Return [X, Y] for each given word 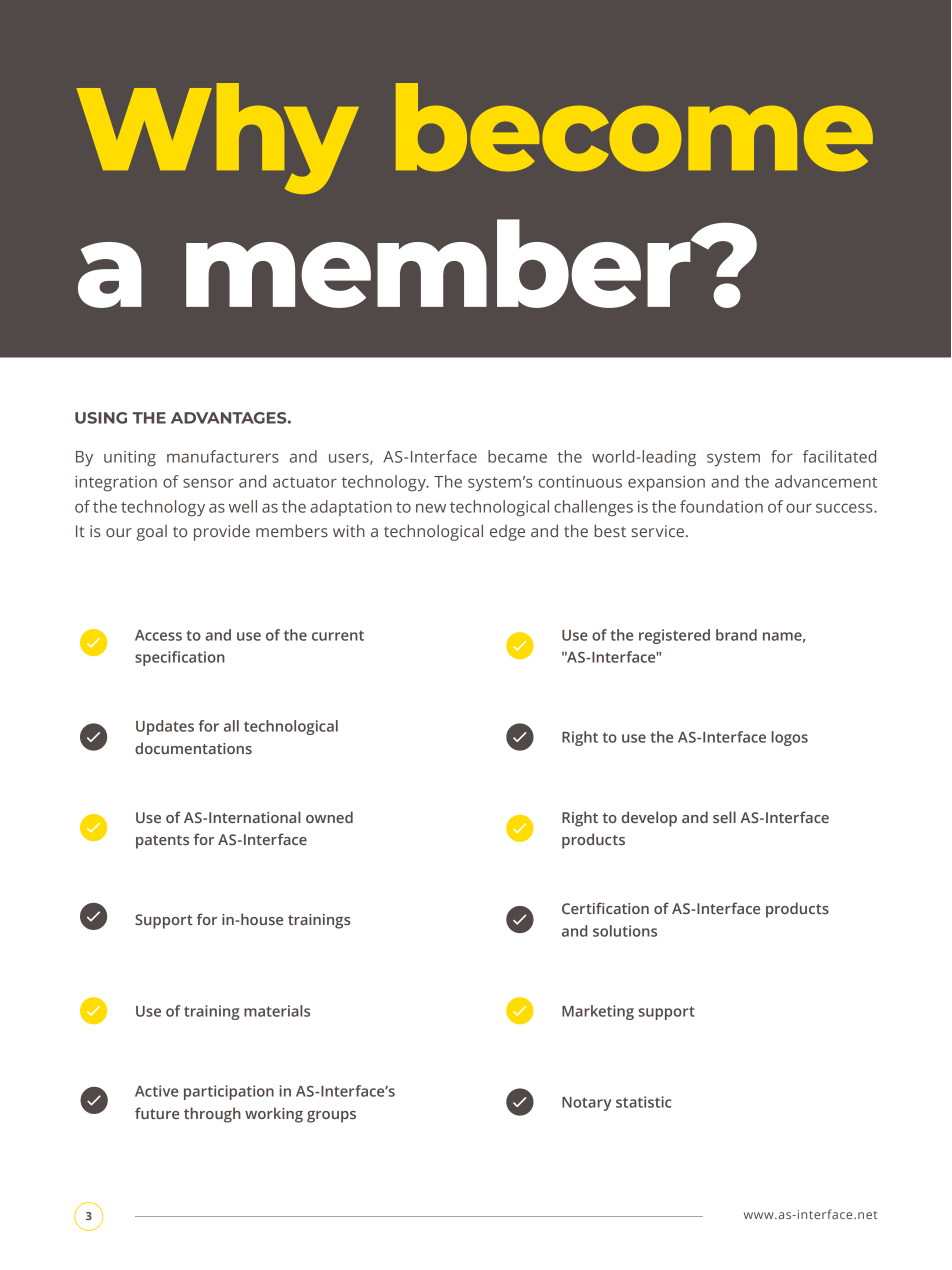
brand [736, 635]
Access [158, 635]
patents [162, 842]
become [634, 127]
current [338, 635]
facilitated [839, 456]
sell [724, 817]
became [517, 456]
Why [218, 138]
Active [156, 1091]
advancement [826, 481]
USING [101, 418]
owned [329, 817]
